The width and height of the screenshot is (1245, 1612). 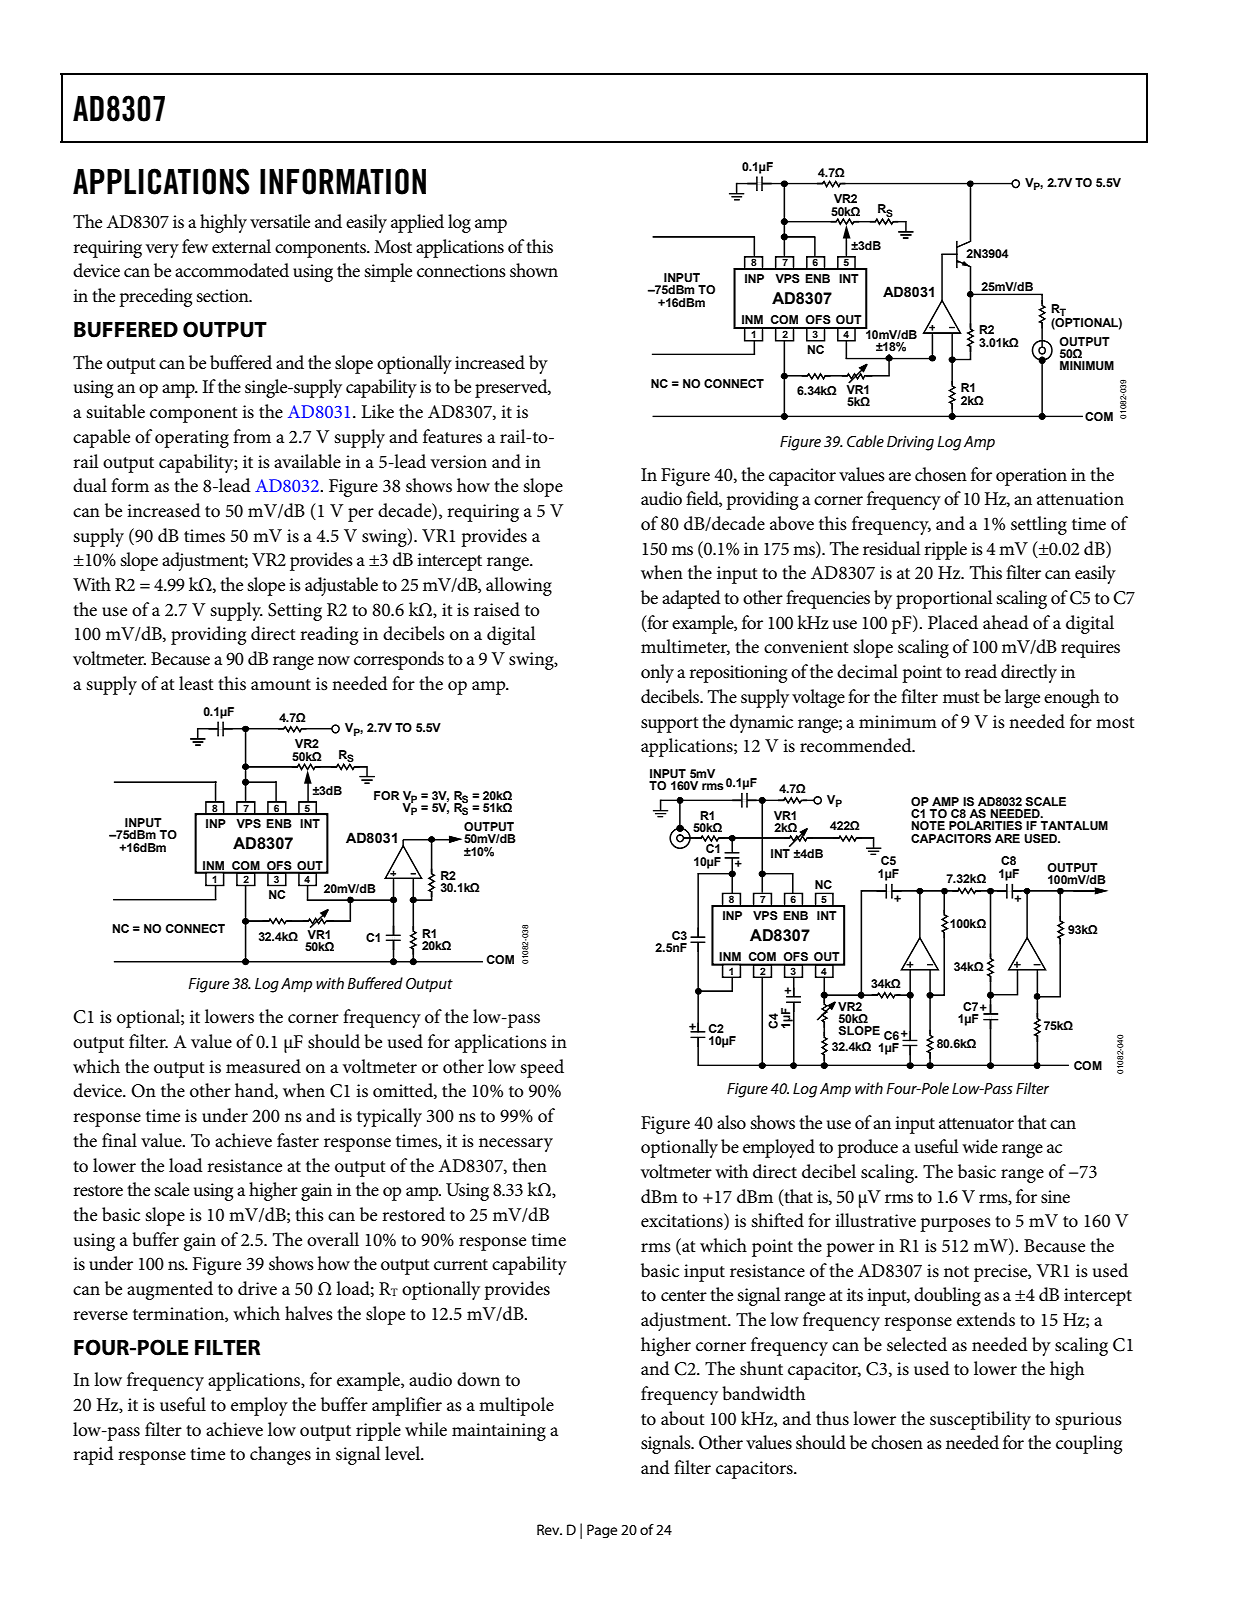 I want to click on NOTE, so click(x=928, y=825).
